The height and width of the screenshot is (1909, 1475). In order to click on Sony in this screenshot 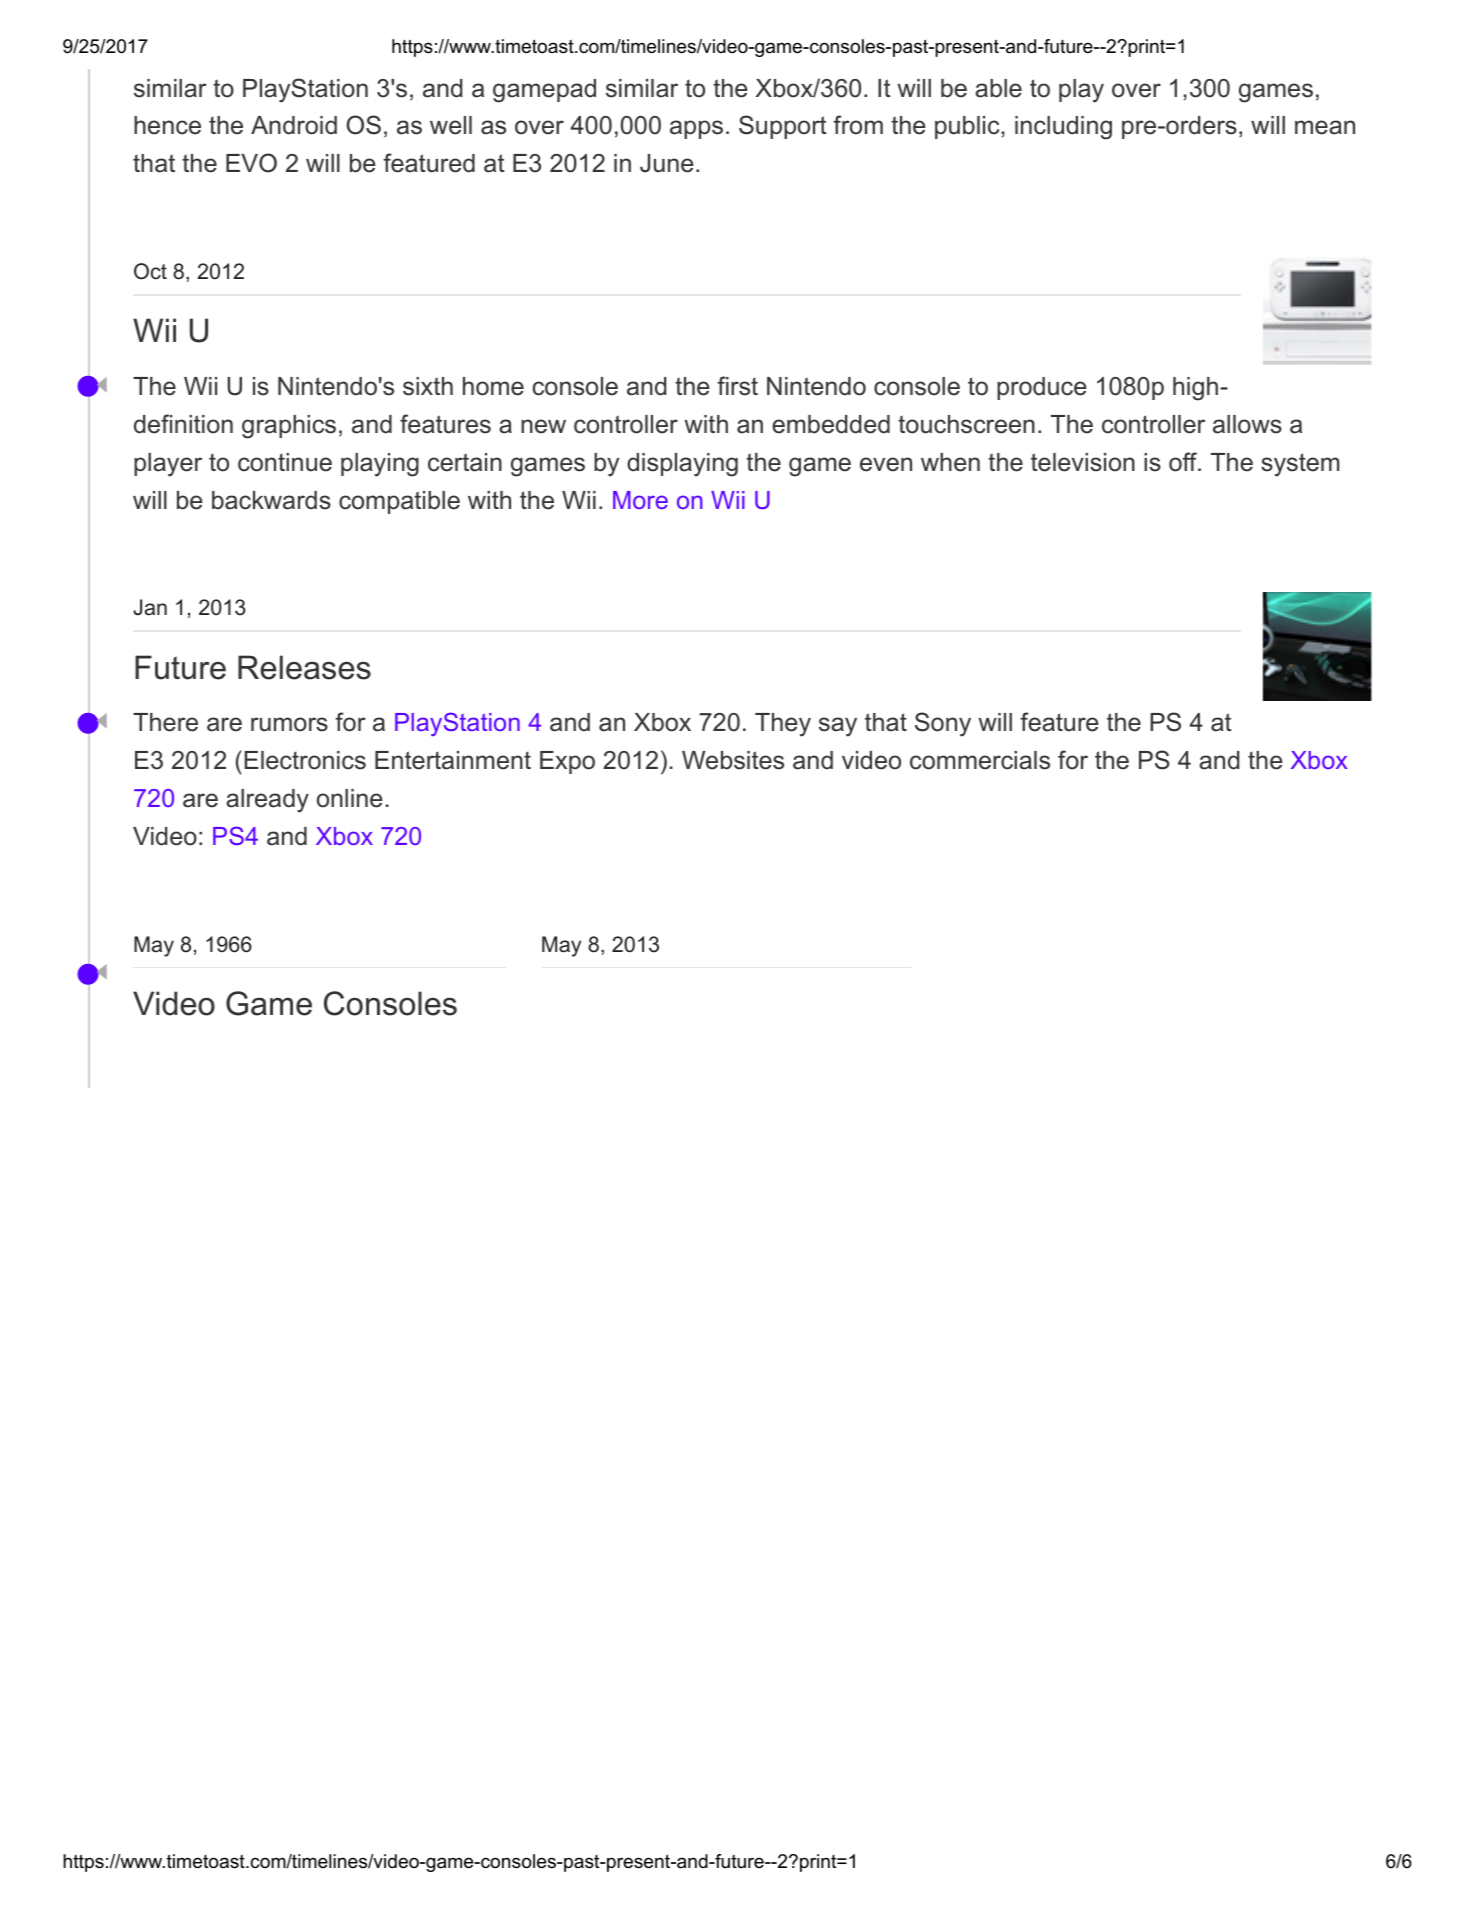, I will do `click(943, 724)`.
